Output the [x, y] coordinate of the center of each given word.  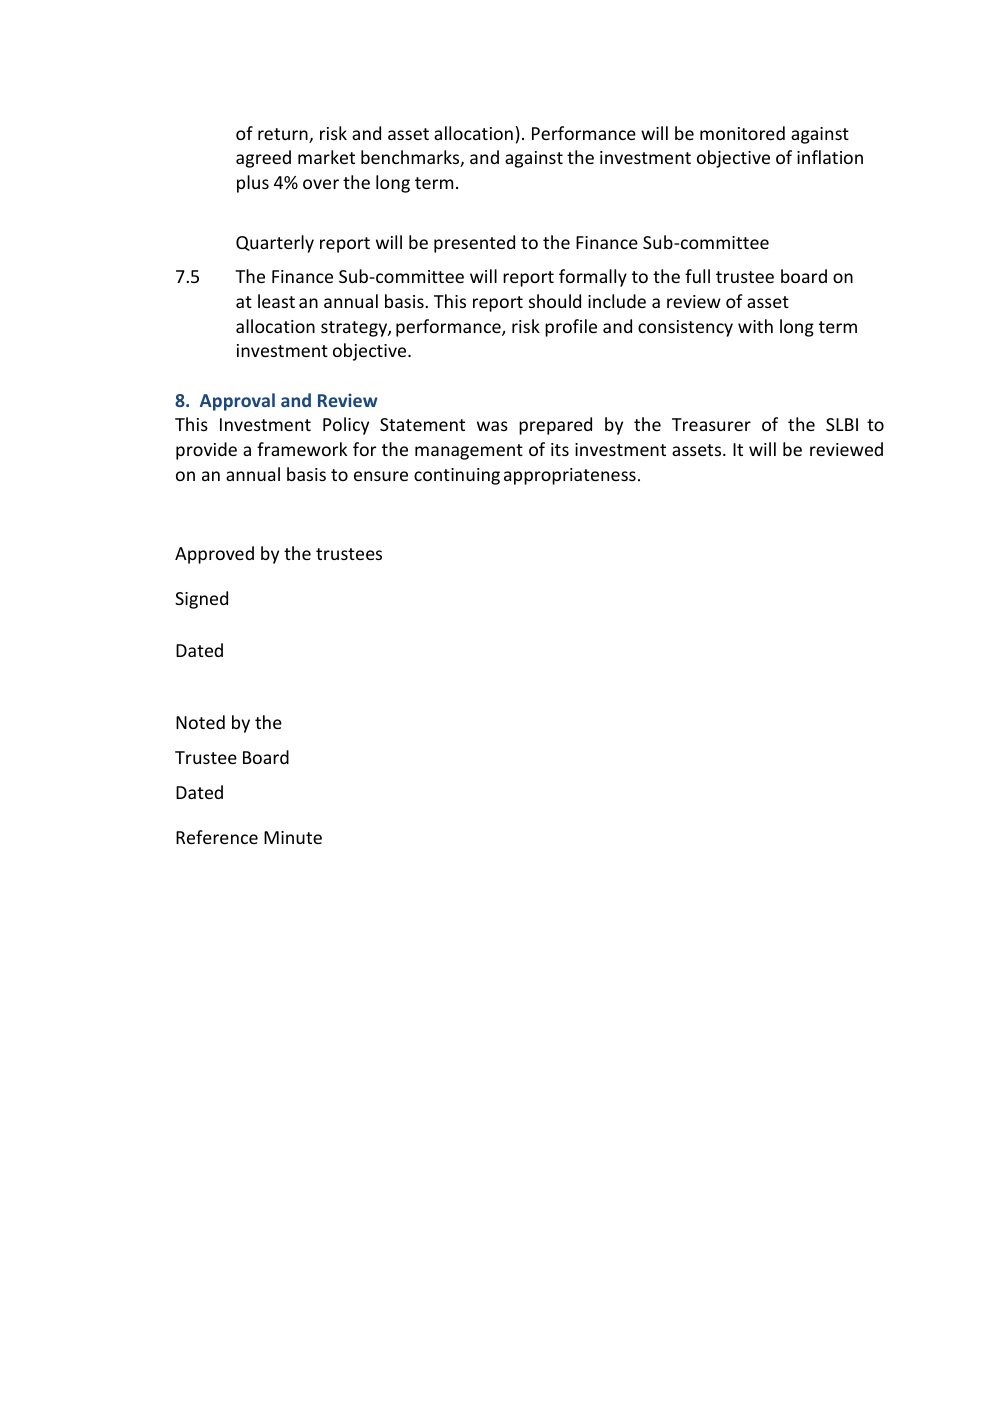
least [276, 301]
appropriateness [570, 476]
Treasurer [711, 424]
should [555, 301]
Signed [201, 600]
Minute [293, 837]
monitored [742, 133]
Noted [200, 722]
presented [474, 244]
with [755, 326]
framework [302, 449]
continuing [457, 476]
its [560, 449]
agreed [263, 159]
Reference [217, 837]
